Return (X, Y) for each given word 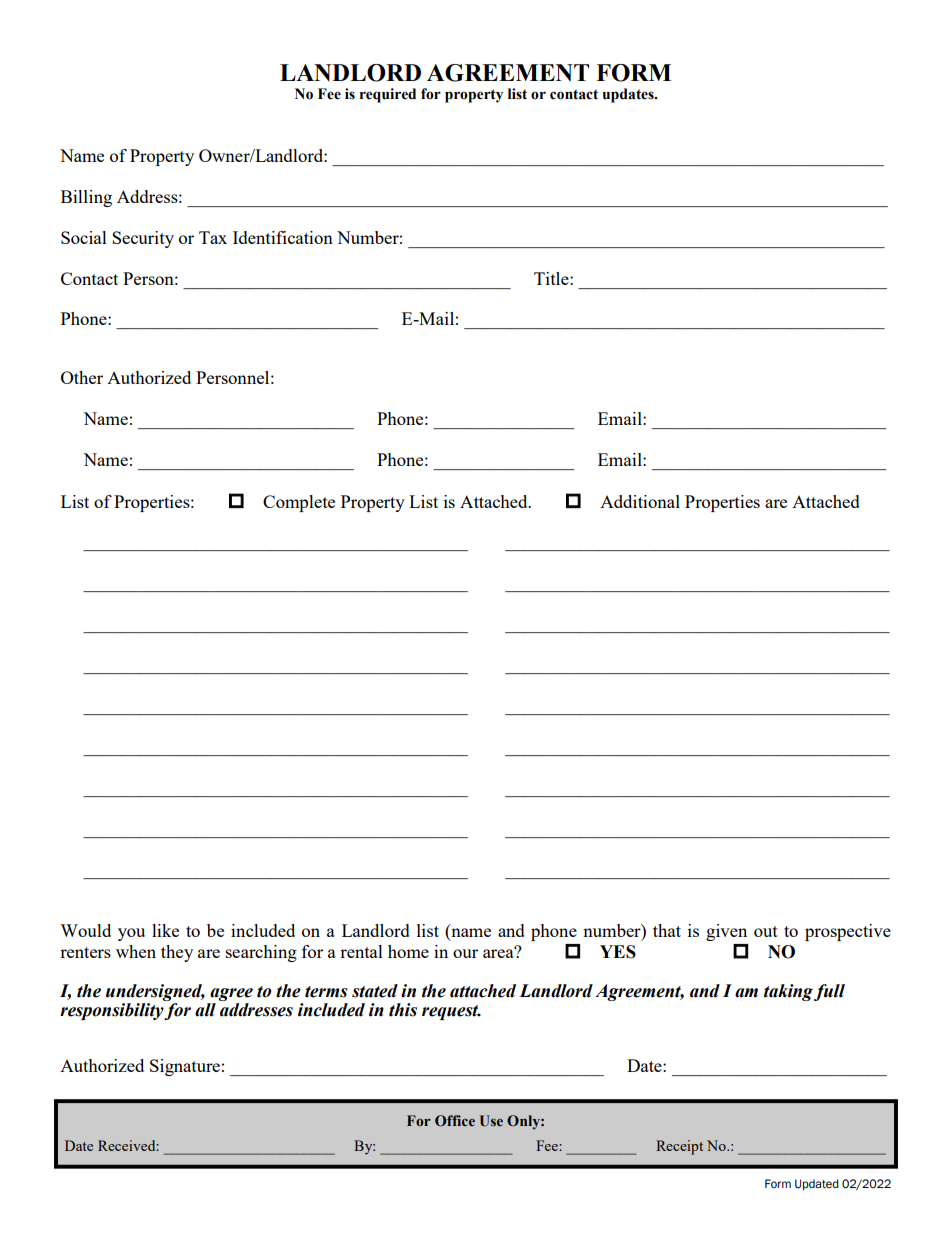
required (388, 95)
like (165, 930)
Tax (213, 237)
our (465, 953)
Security (143, 239)
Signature (185, 1067)
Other (82, 377)
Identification (283, 237)
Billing (86, 198)
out (766, 931)
